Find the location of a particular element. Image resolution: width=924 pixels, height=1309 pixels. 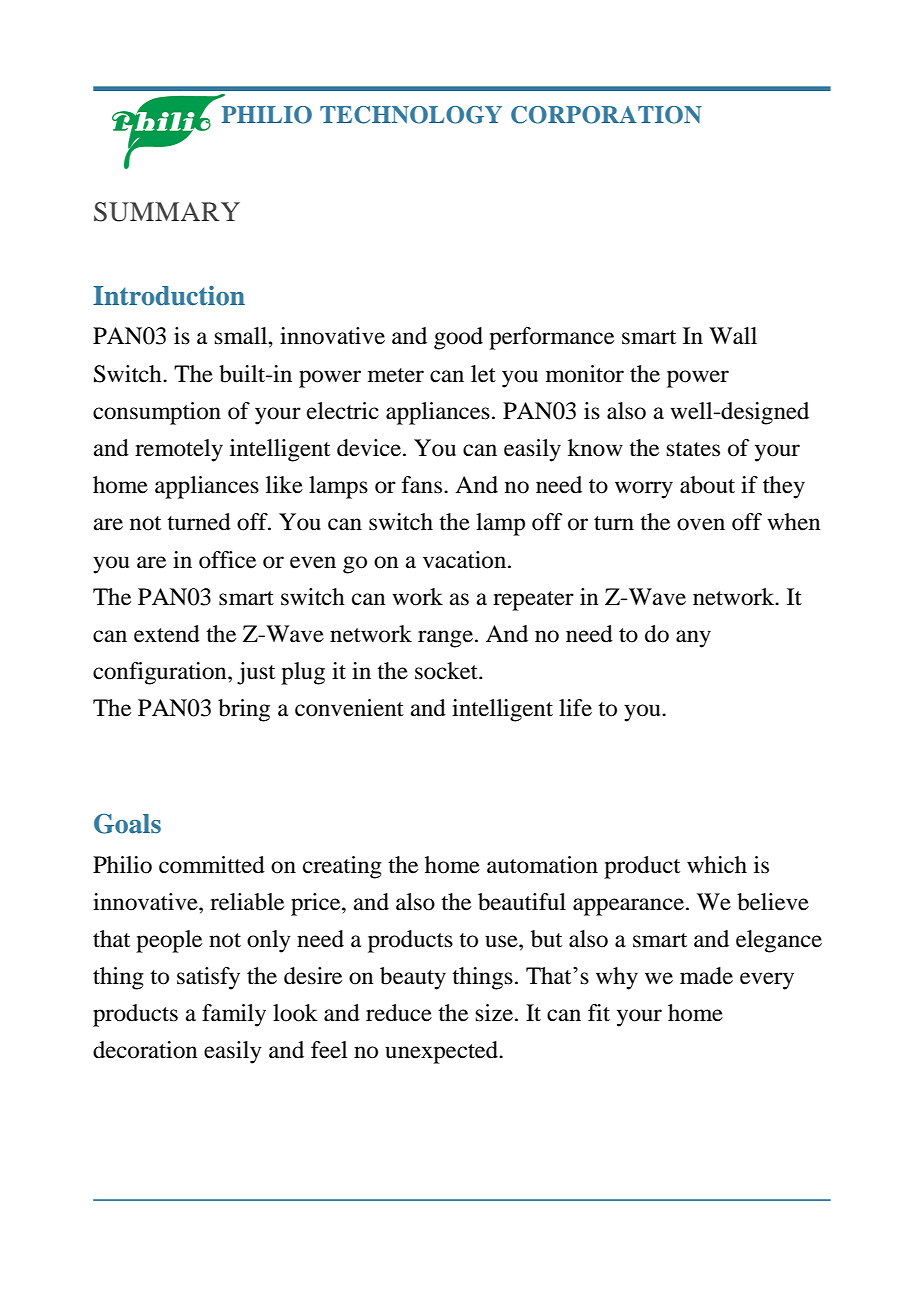

socket is located at coordinates (447, 671).
